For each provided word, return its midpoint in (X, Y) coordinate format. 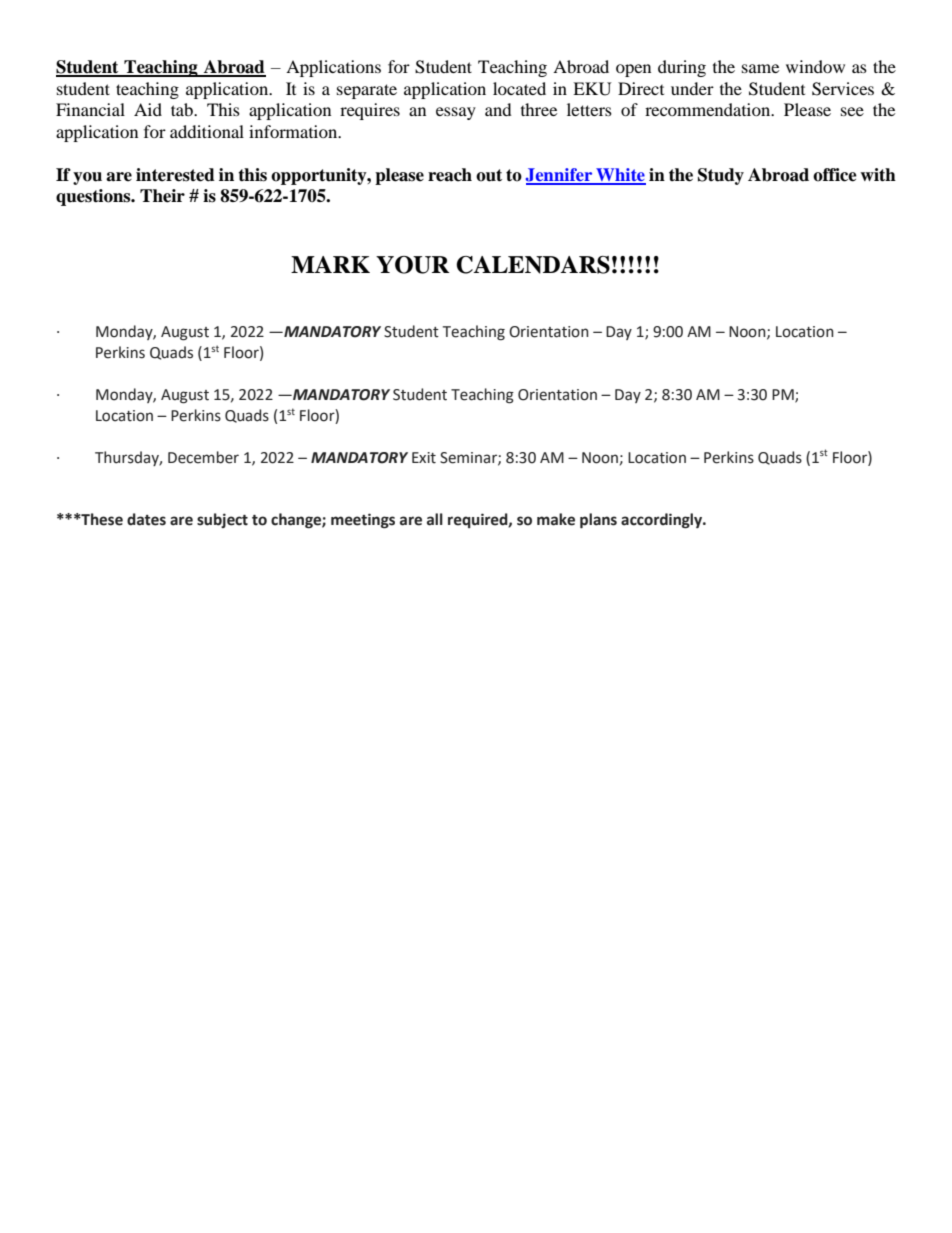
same (760, 68)
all (435, 519)
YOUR (412, 265)
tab (183, 109)
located (519, 88)
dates (146, 519)
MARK (330, 264)
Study (721, 176)
